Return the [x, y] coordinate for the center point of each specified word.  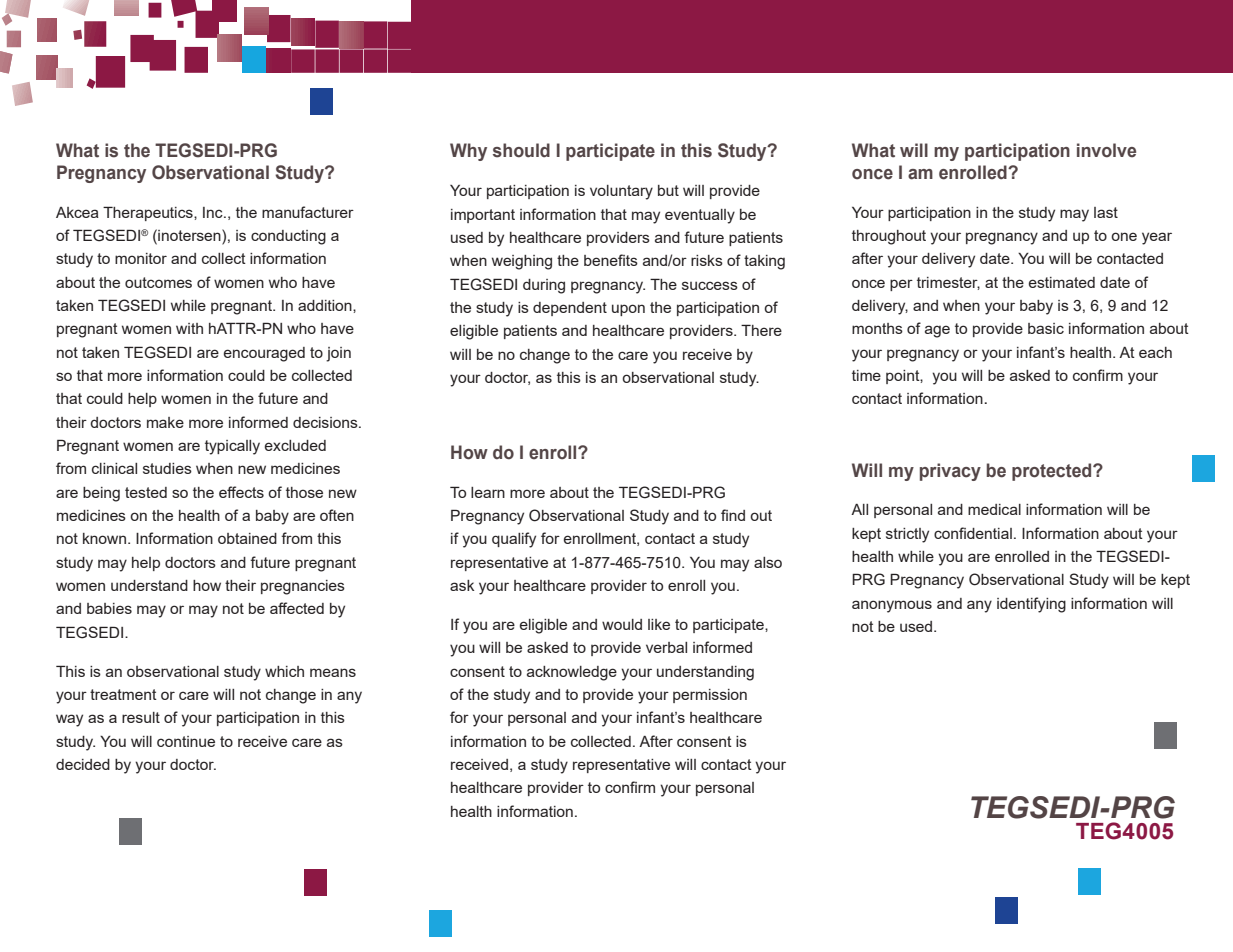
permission [710, 696]
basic [1046, 328]
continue [186, 741]
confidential [973, 533]
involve [1106, 150]
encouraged [264, 354]
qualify [514, 540]
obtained [247, 538]
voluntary [621, 192]
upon [628, 310]
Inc [214, 212]
